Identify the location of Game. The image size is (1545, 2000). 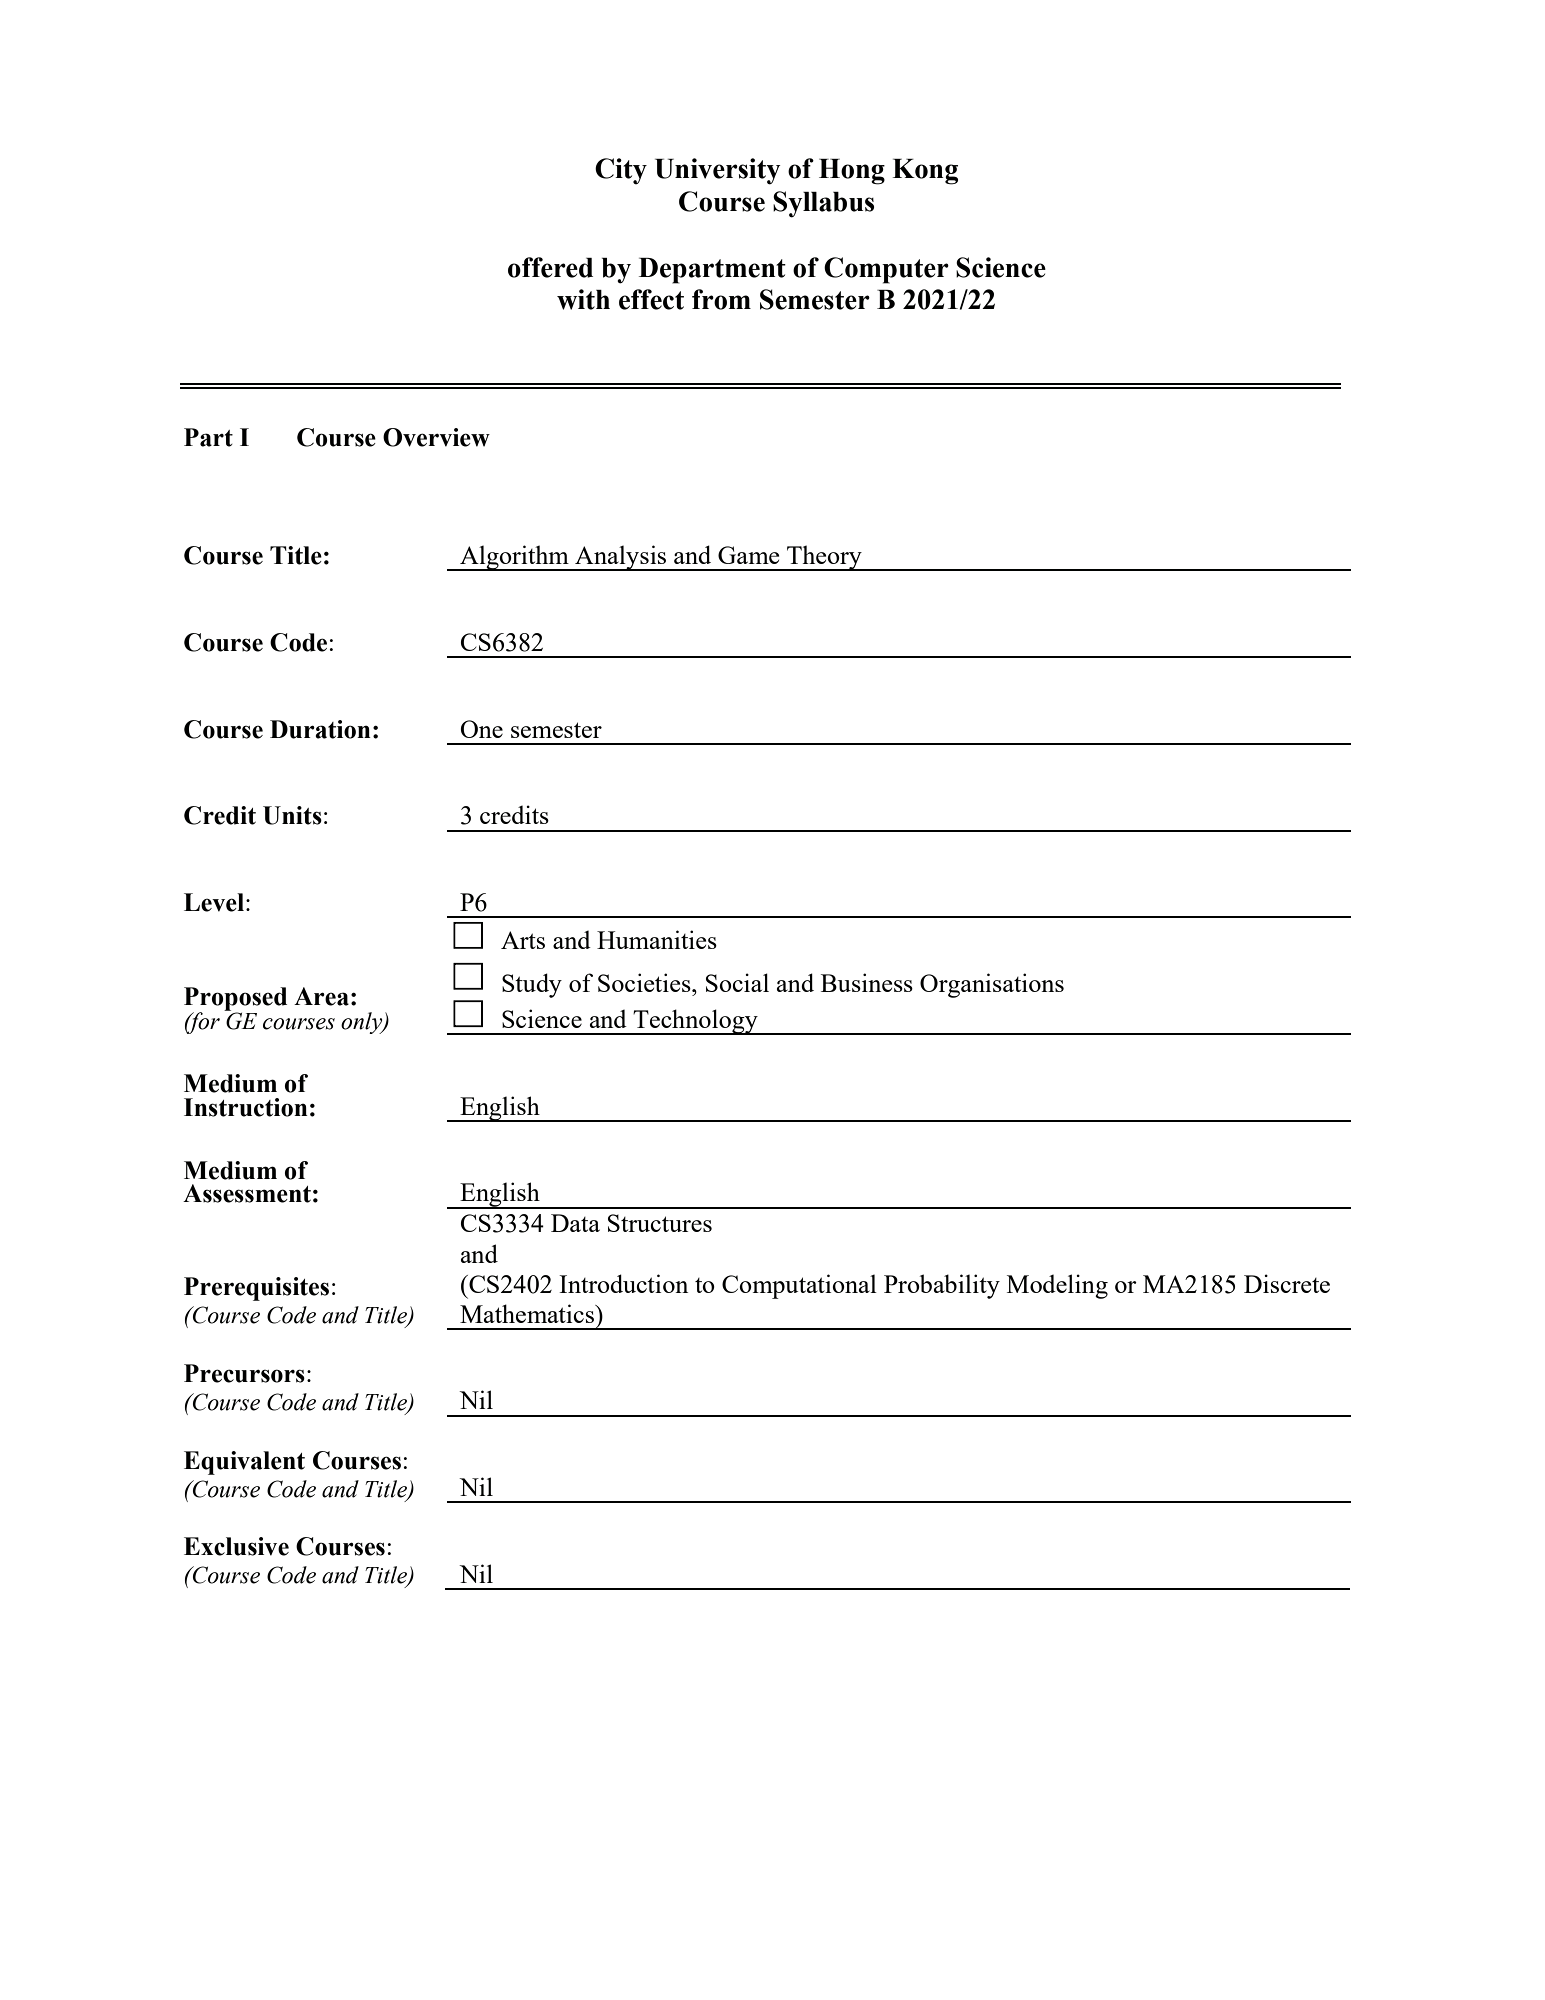
(748, 555).
